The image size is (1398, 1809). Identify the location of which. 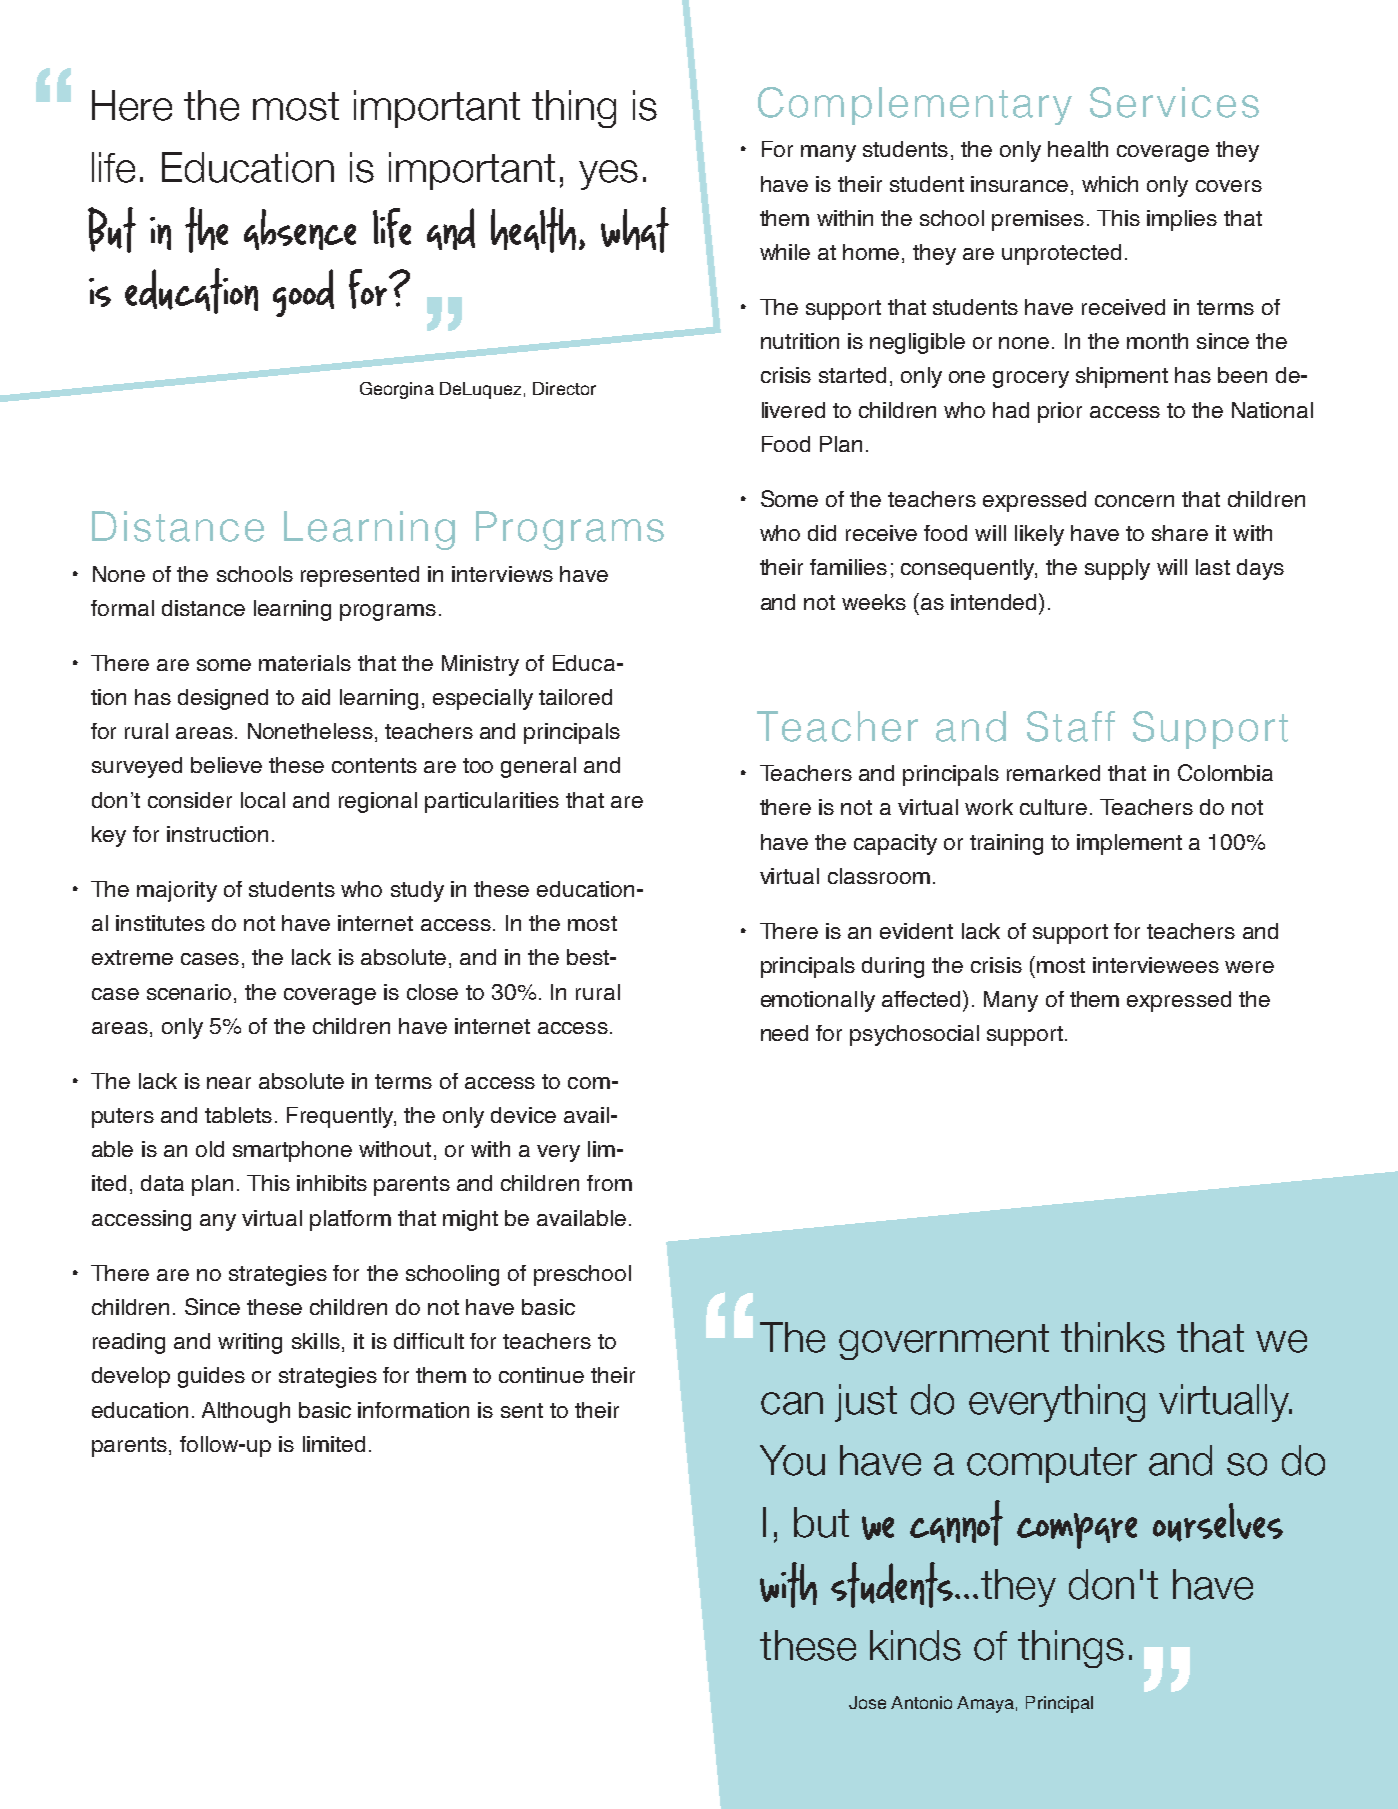
(1110, 184).
